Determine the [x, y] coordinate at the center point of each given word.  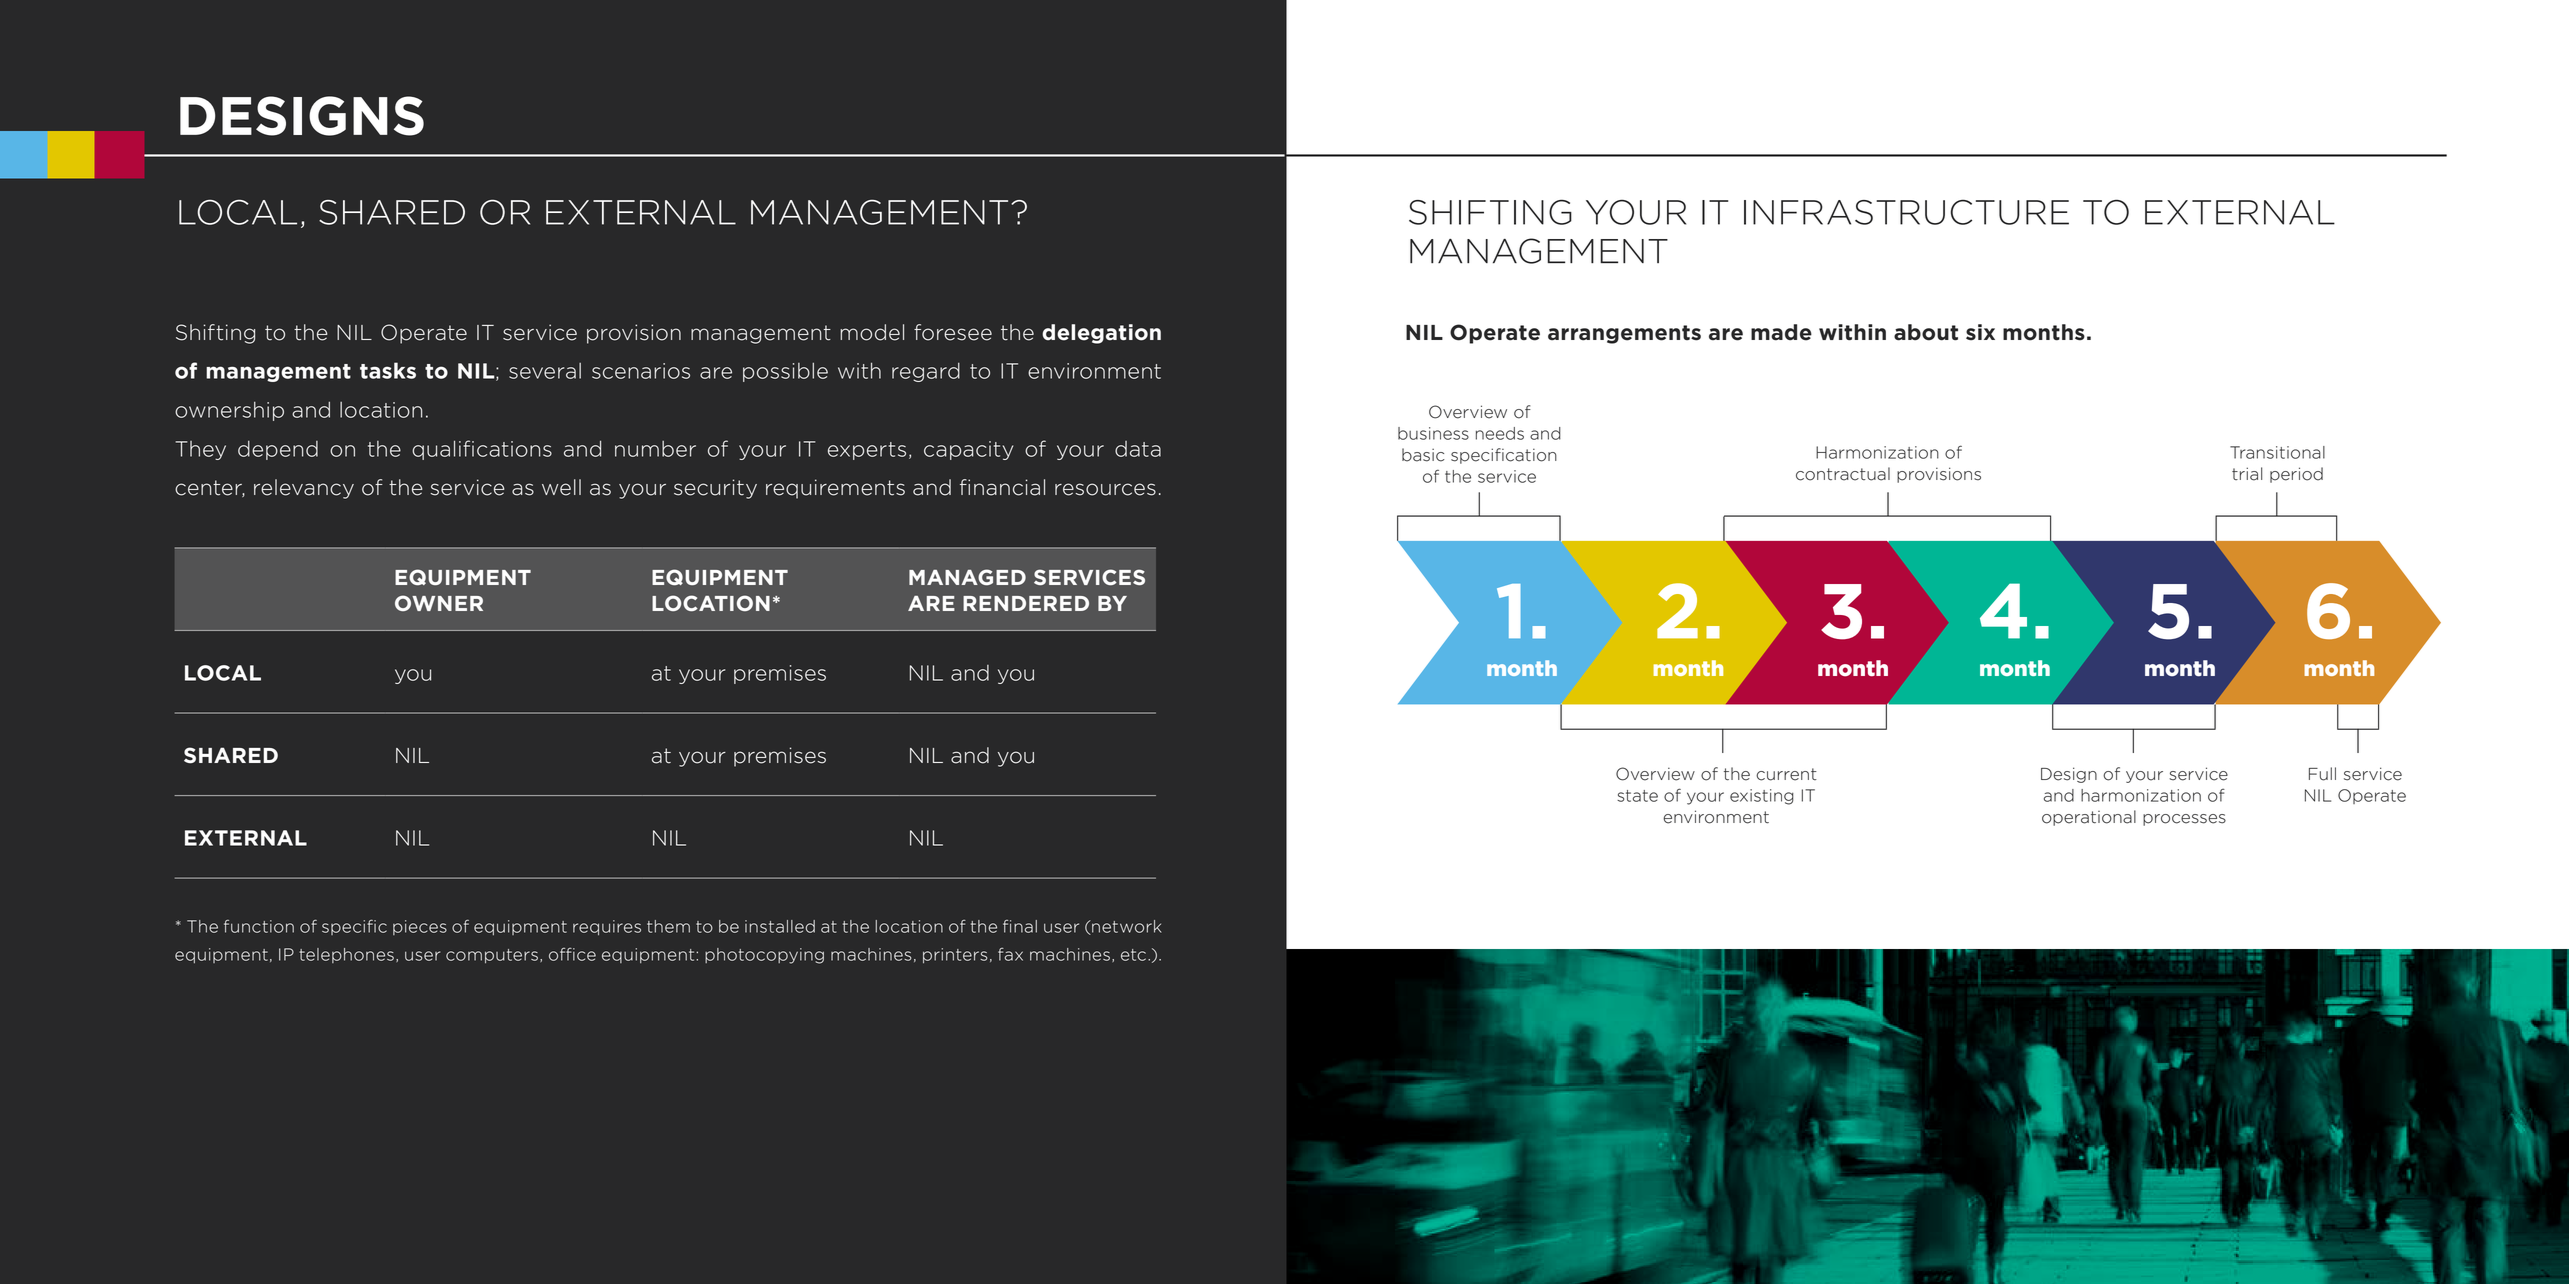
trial [2247, 474]
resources [1105, 489]
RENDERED [1026, 603]
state [1637, 796]
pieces [420, 927]
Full [2322, 774]
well [561, 487]
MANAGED [967, 577]
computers [492, 956]
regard [926, 372]
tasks [388, 370]
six [1980, 332]
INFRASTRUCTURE [1906, 212]
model [872, 332]
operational [2089, 818]
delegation [1101, 334]
